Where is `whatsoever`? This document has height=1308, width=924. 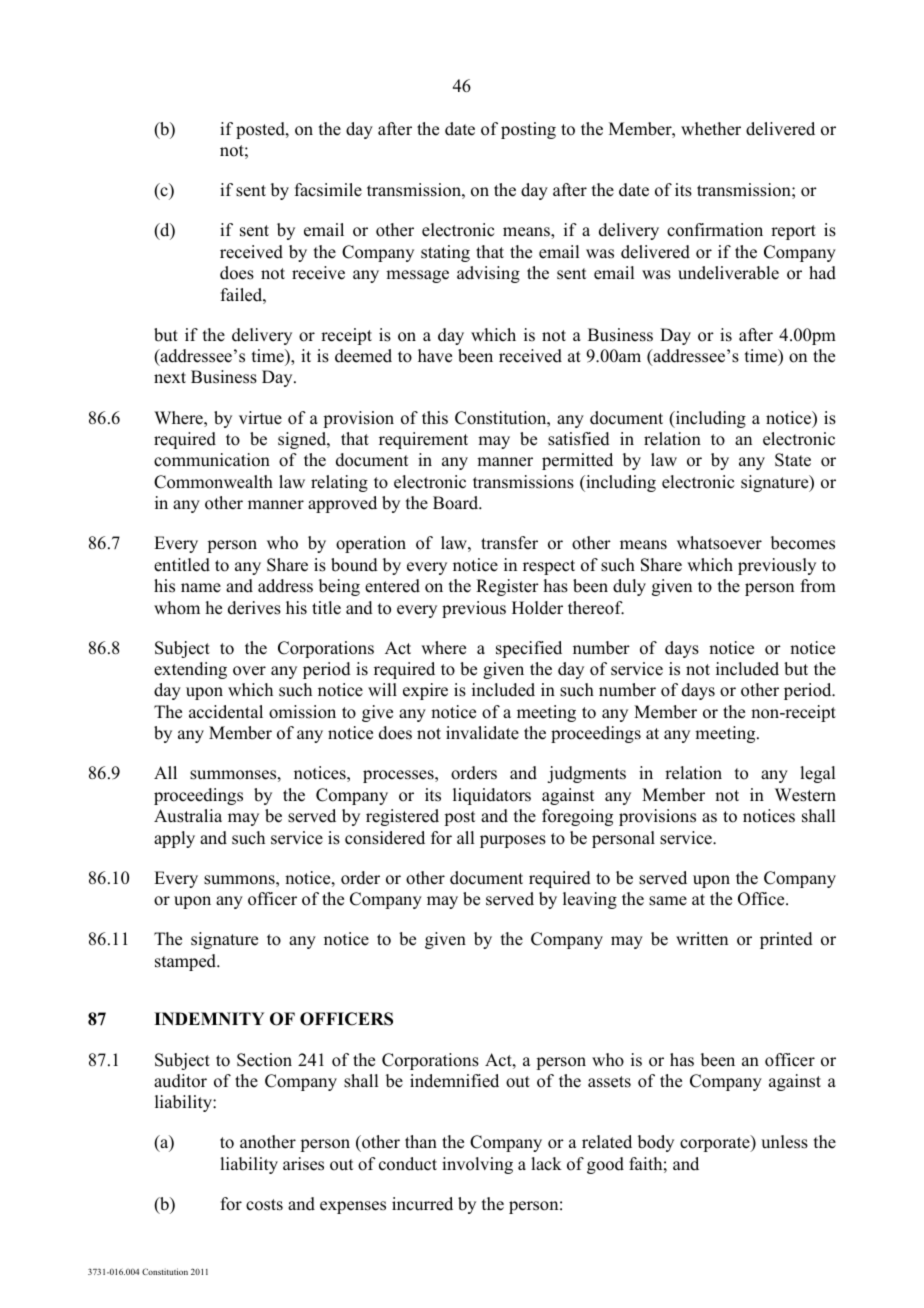
whatsoever is located at coordinates (719, 543).
